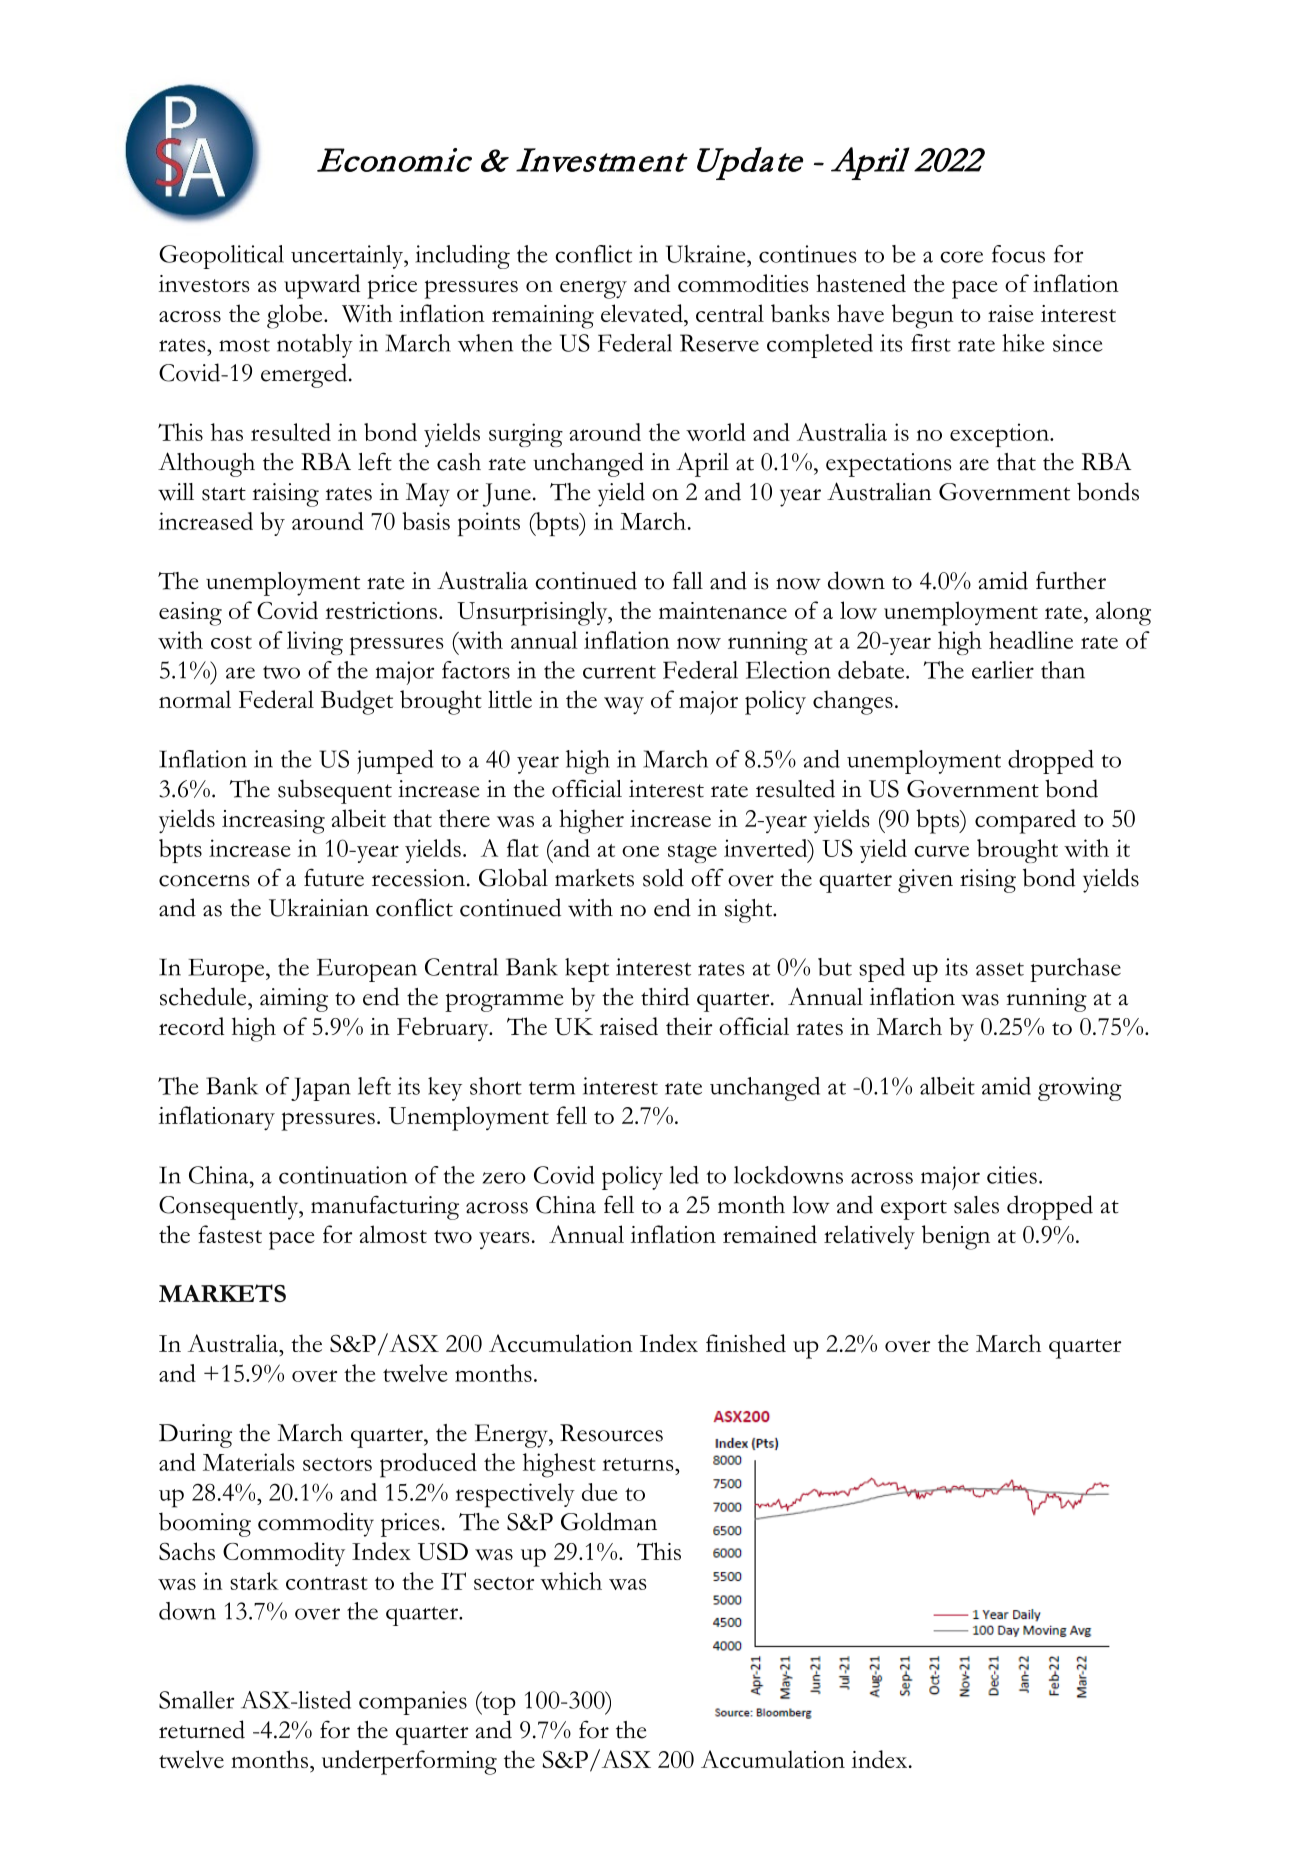 The height and width of the document is (1853, 1310). What do you see at coordinates (609, 1521) in the document?
I see `Goldman` at bounding box center [609, 1521].
